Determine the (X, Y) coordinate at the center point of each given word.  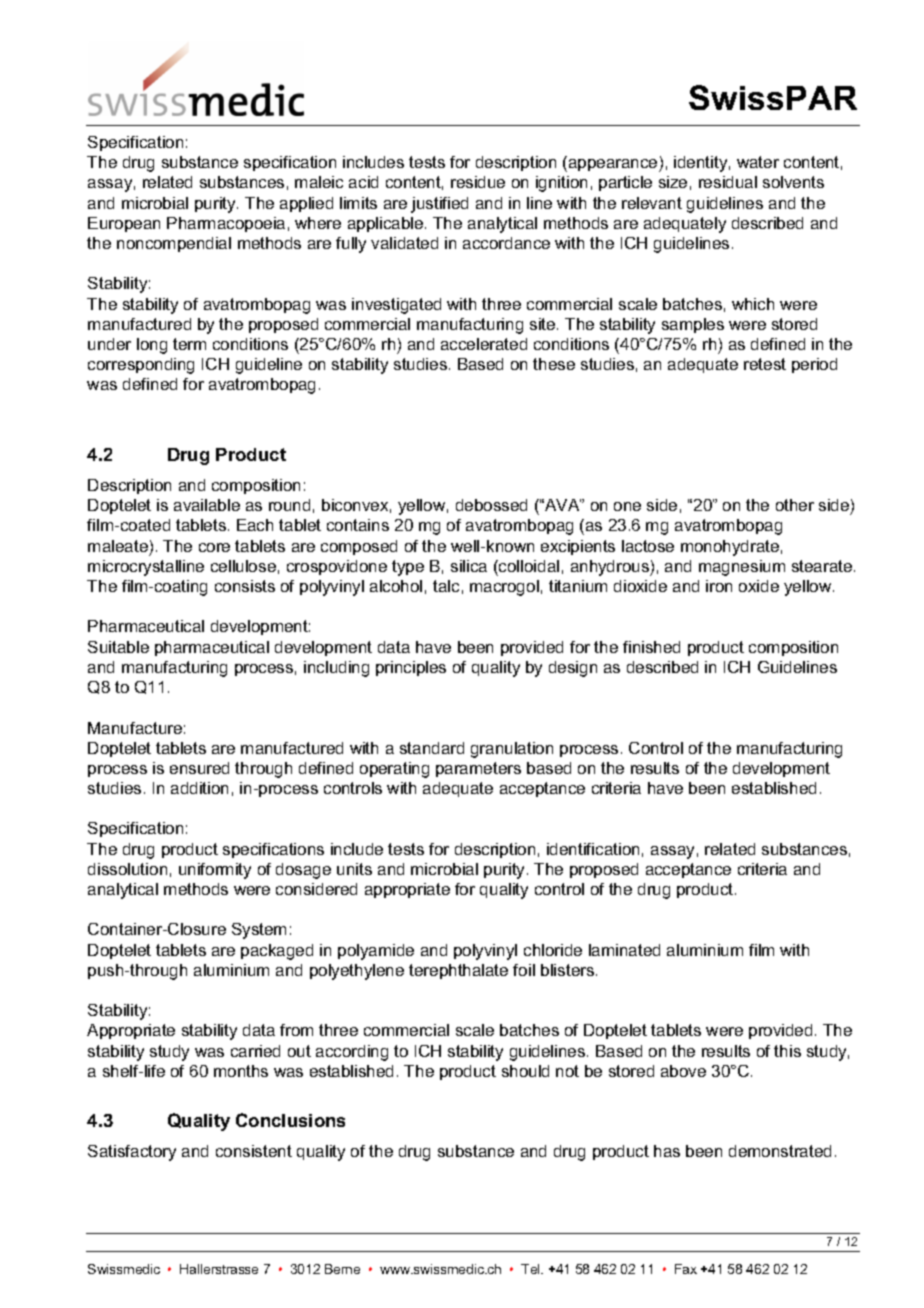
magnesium (742, 568)
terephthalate (458, 971)
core (214, 547)
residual (728, 182)
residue (478, 182)
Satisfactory (132, 1153)
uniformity (215, 871)
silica (469, 566)
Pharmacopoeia (226, 224)
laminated (624, 950)
